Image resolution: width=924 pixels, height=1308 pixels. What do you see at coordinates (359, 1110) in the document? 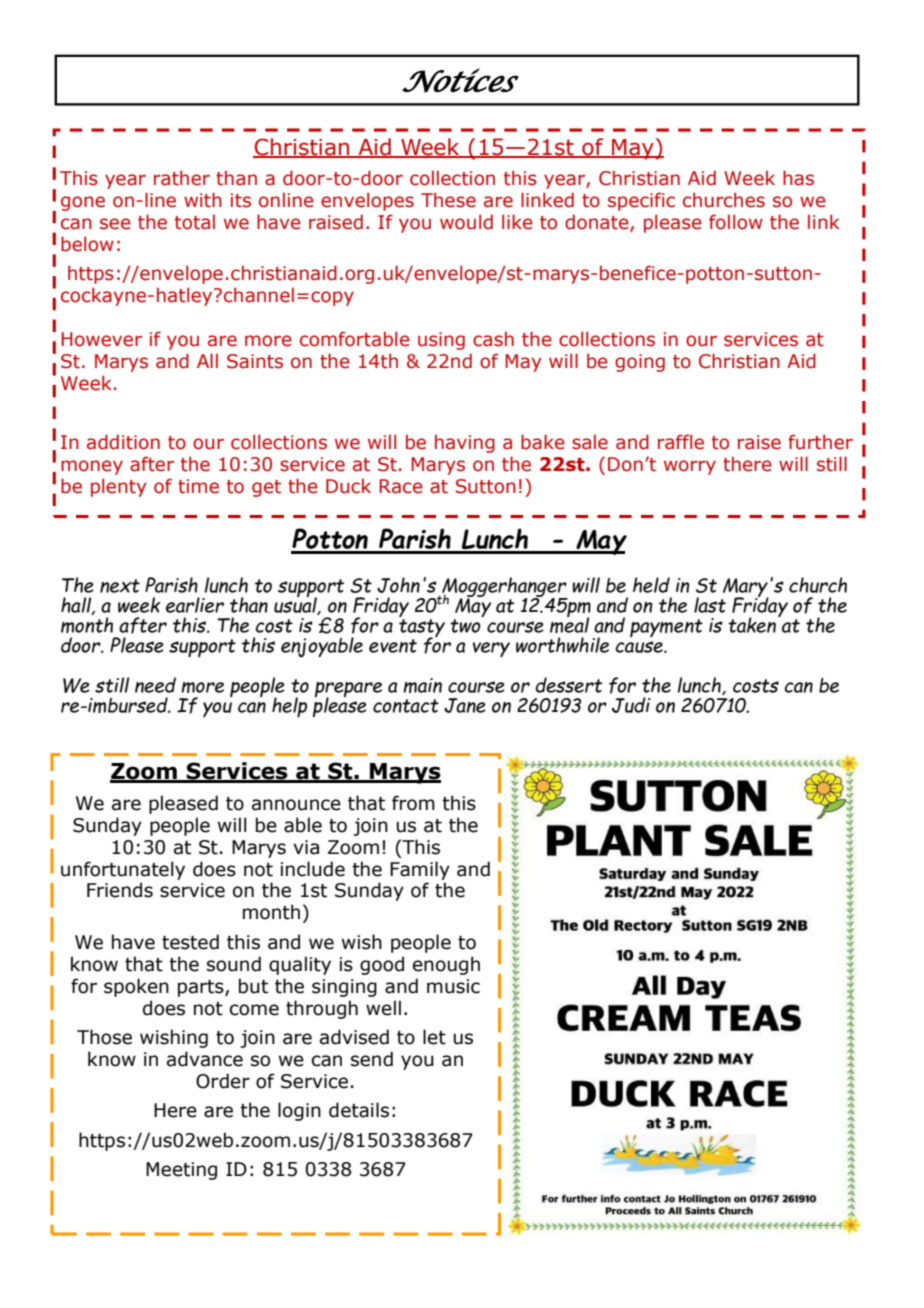
I see `details` at bounding box center [359, 1110].
